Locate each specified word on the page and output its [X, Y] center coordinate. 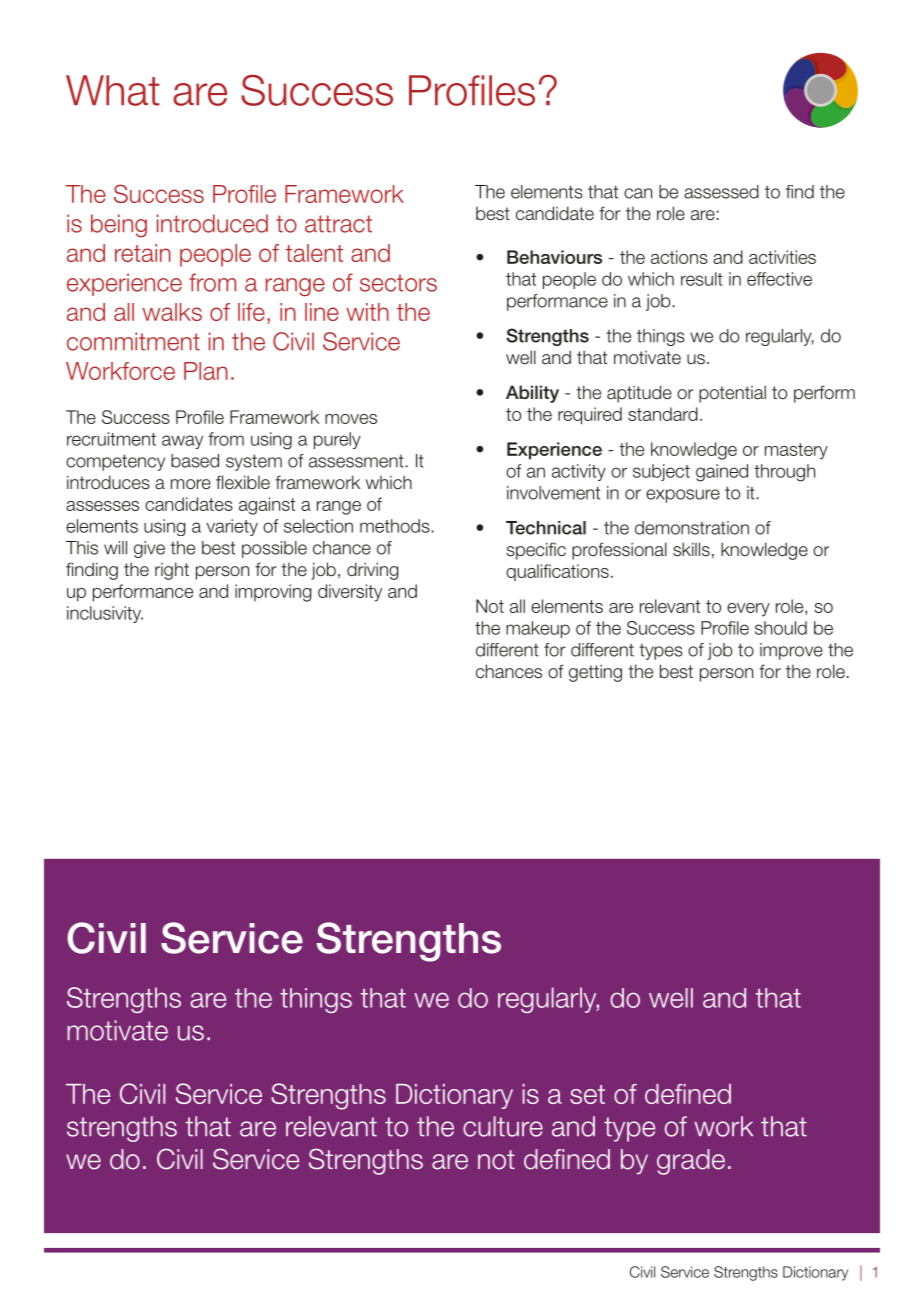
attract [338, 224]
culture [503, 1126]
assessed [721, 192]
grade [691, 1162]
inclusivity [105, 614]
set [587, 1094]
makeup [538, 629]
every [748, 610]
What [113, 90]
